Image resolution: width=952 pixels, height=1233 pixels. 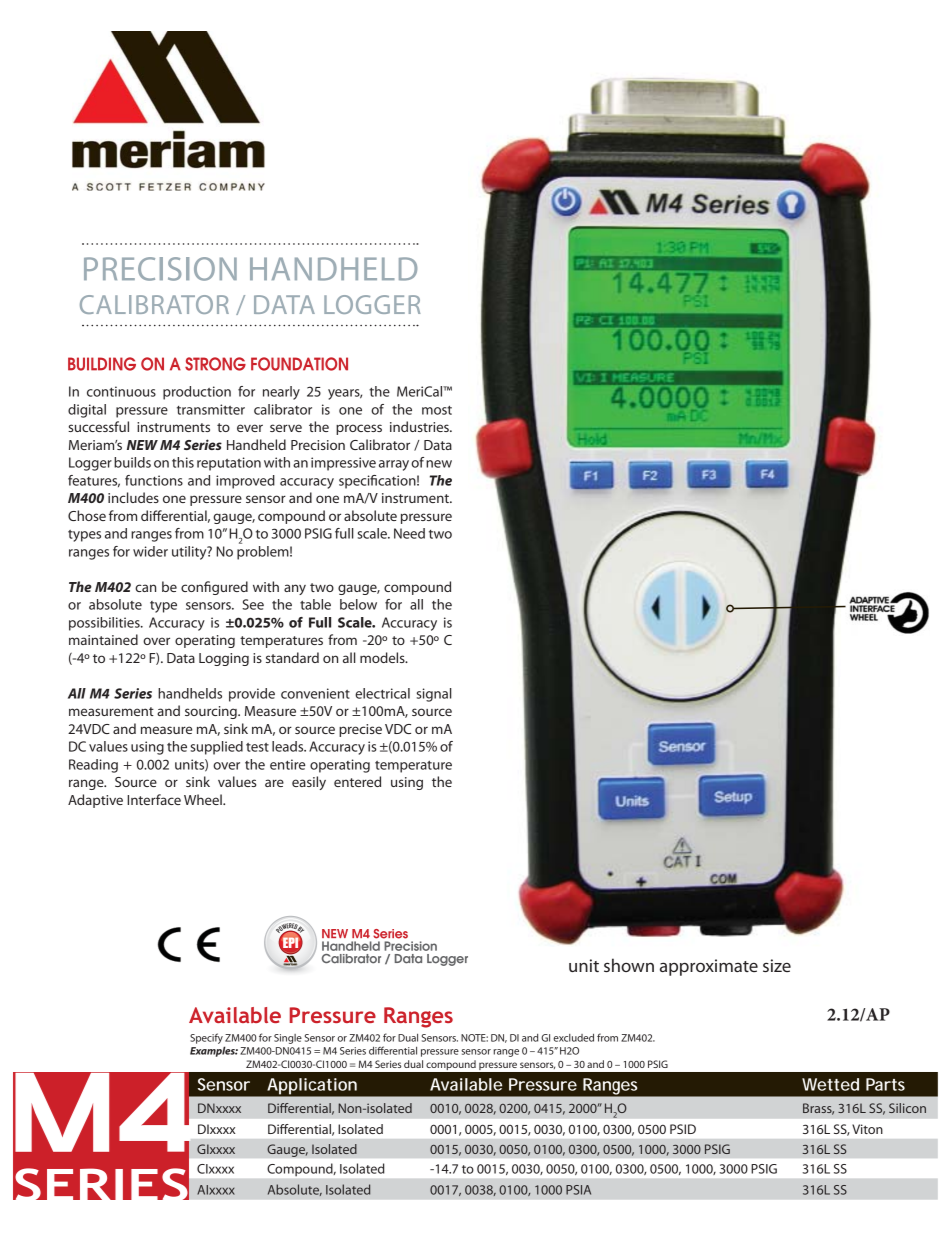 What do you see at coordinates (207, 1040) in the screenshot?
I see `Specify` at bounding box center [207, 1040].
